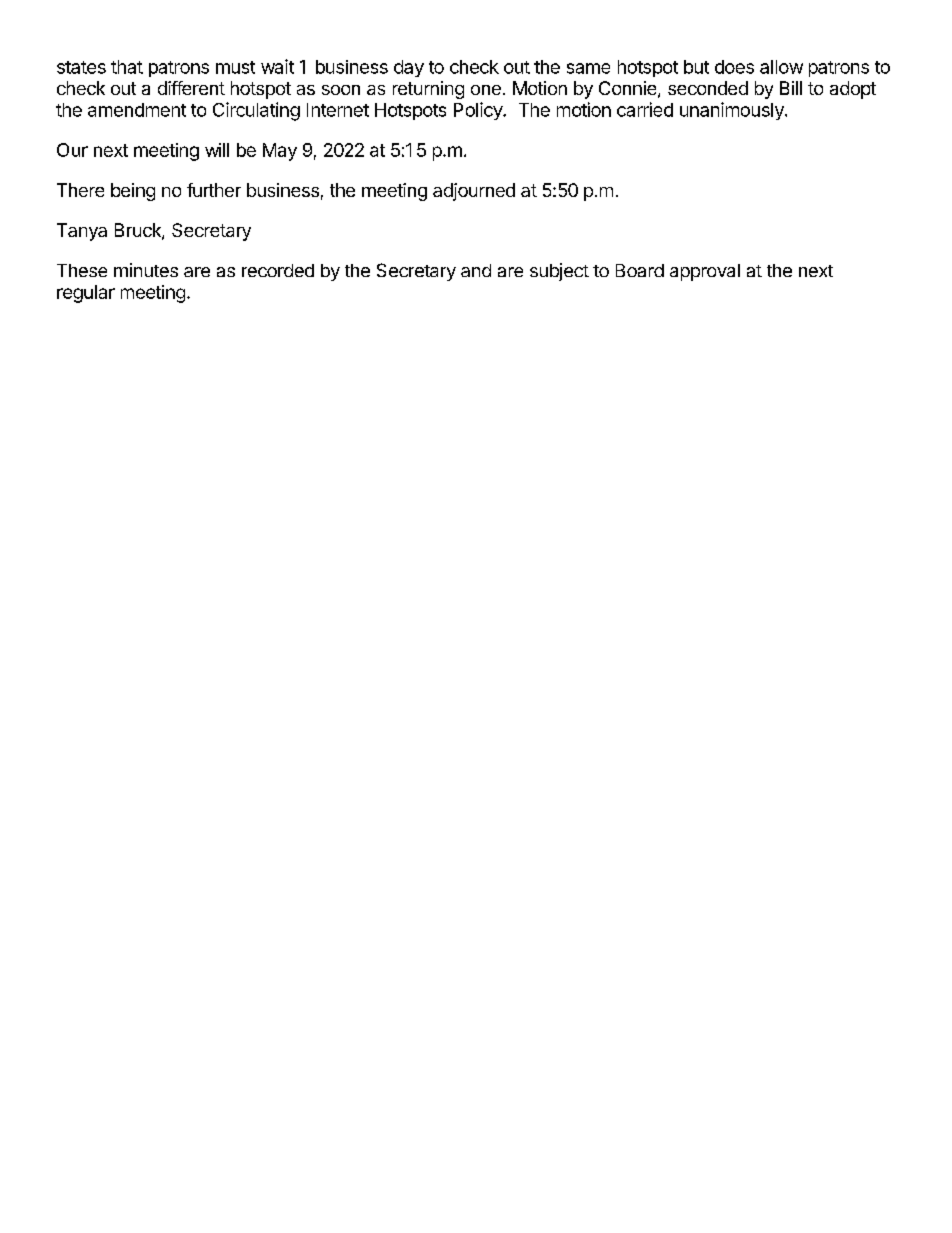 This page has height=1233, width=952. What do you see at coordinates (781, 67) in the page?
I see `allow` at bounding box center [781, 67].
